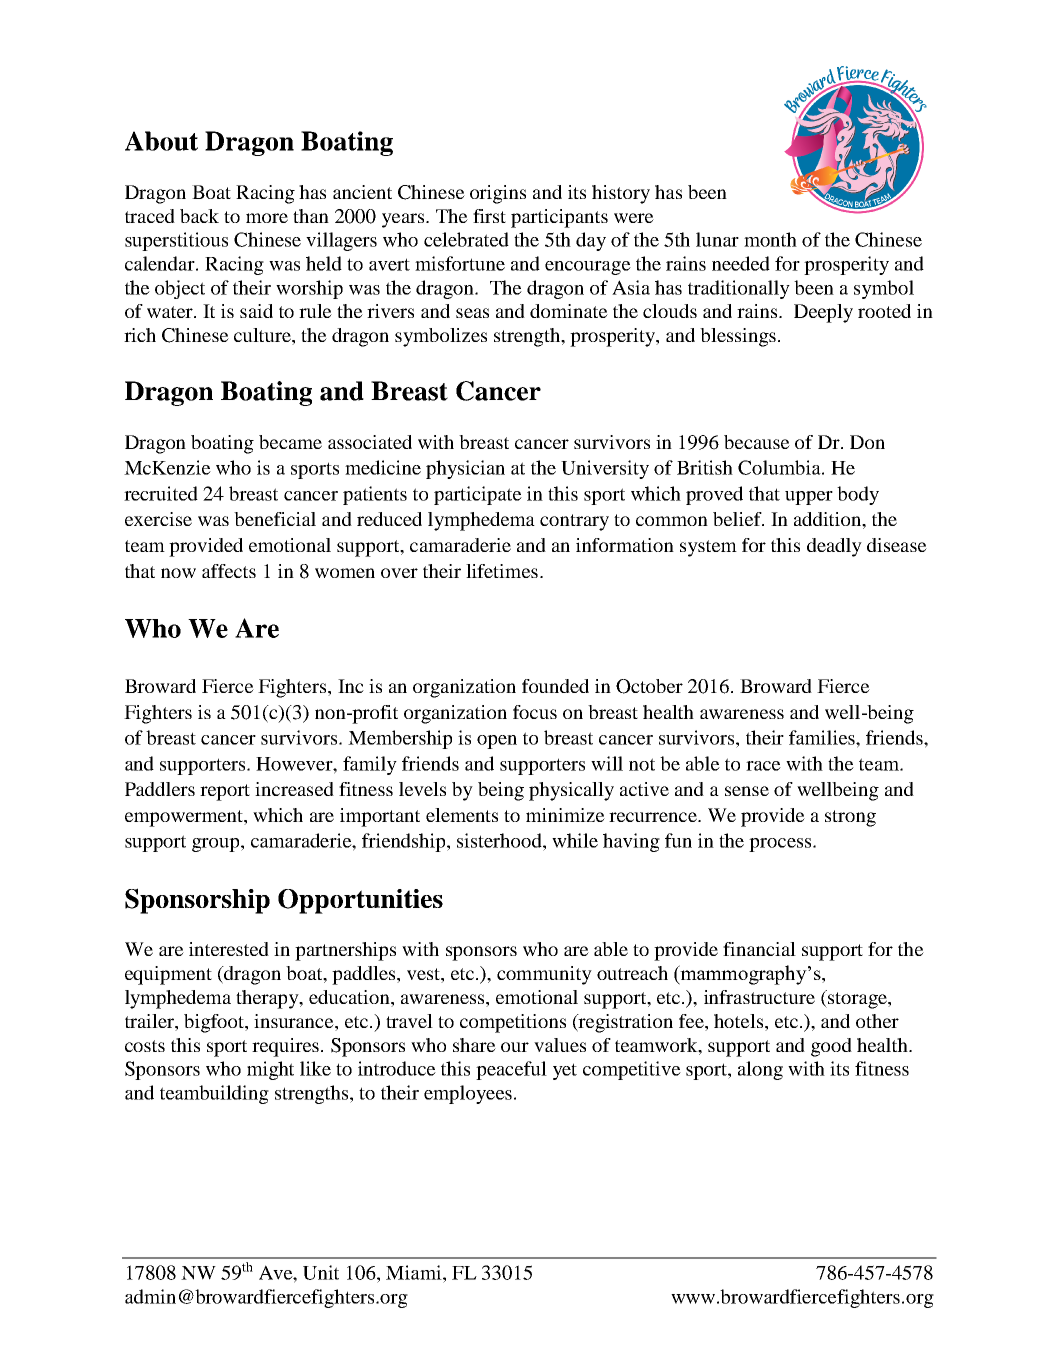 The height and width of the screenshot is (1370, 1058). I want to click on back, so click(199, 216).
